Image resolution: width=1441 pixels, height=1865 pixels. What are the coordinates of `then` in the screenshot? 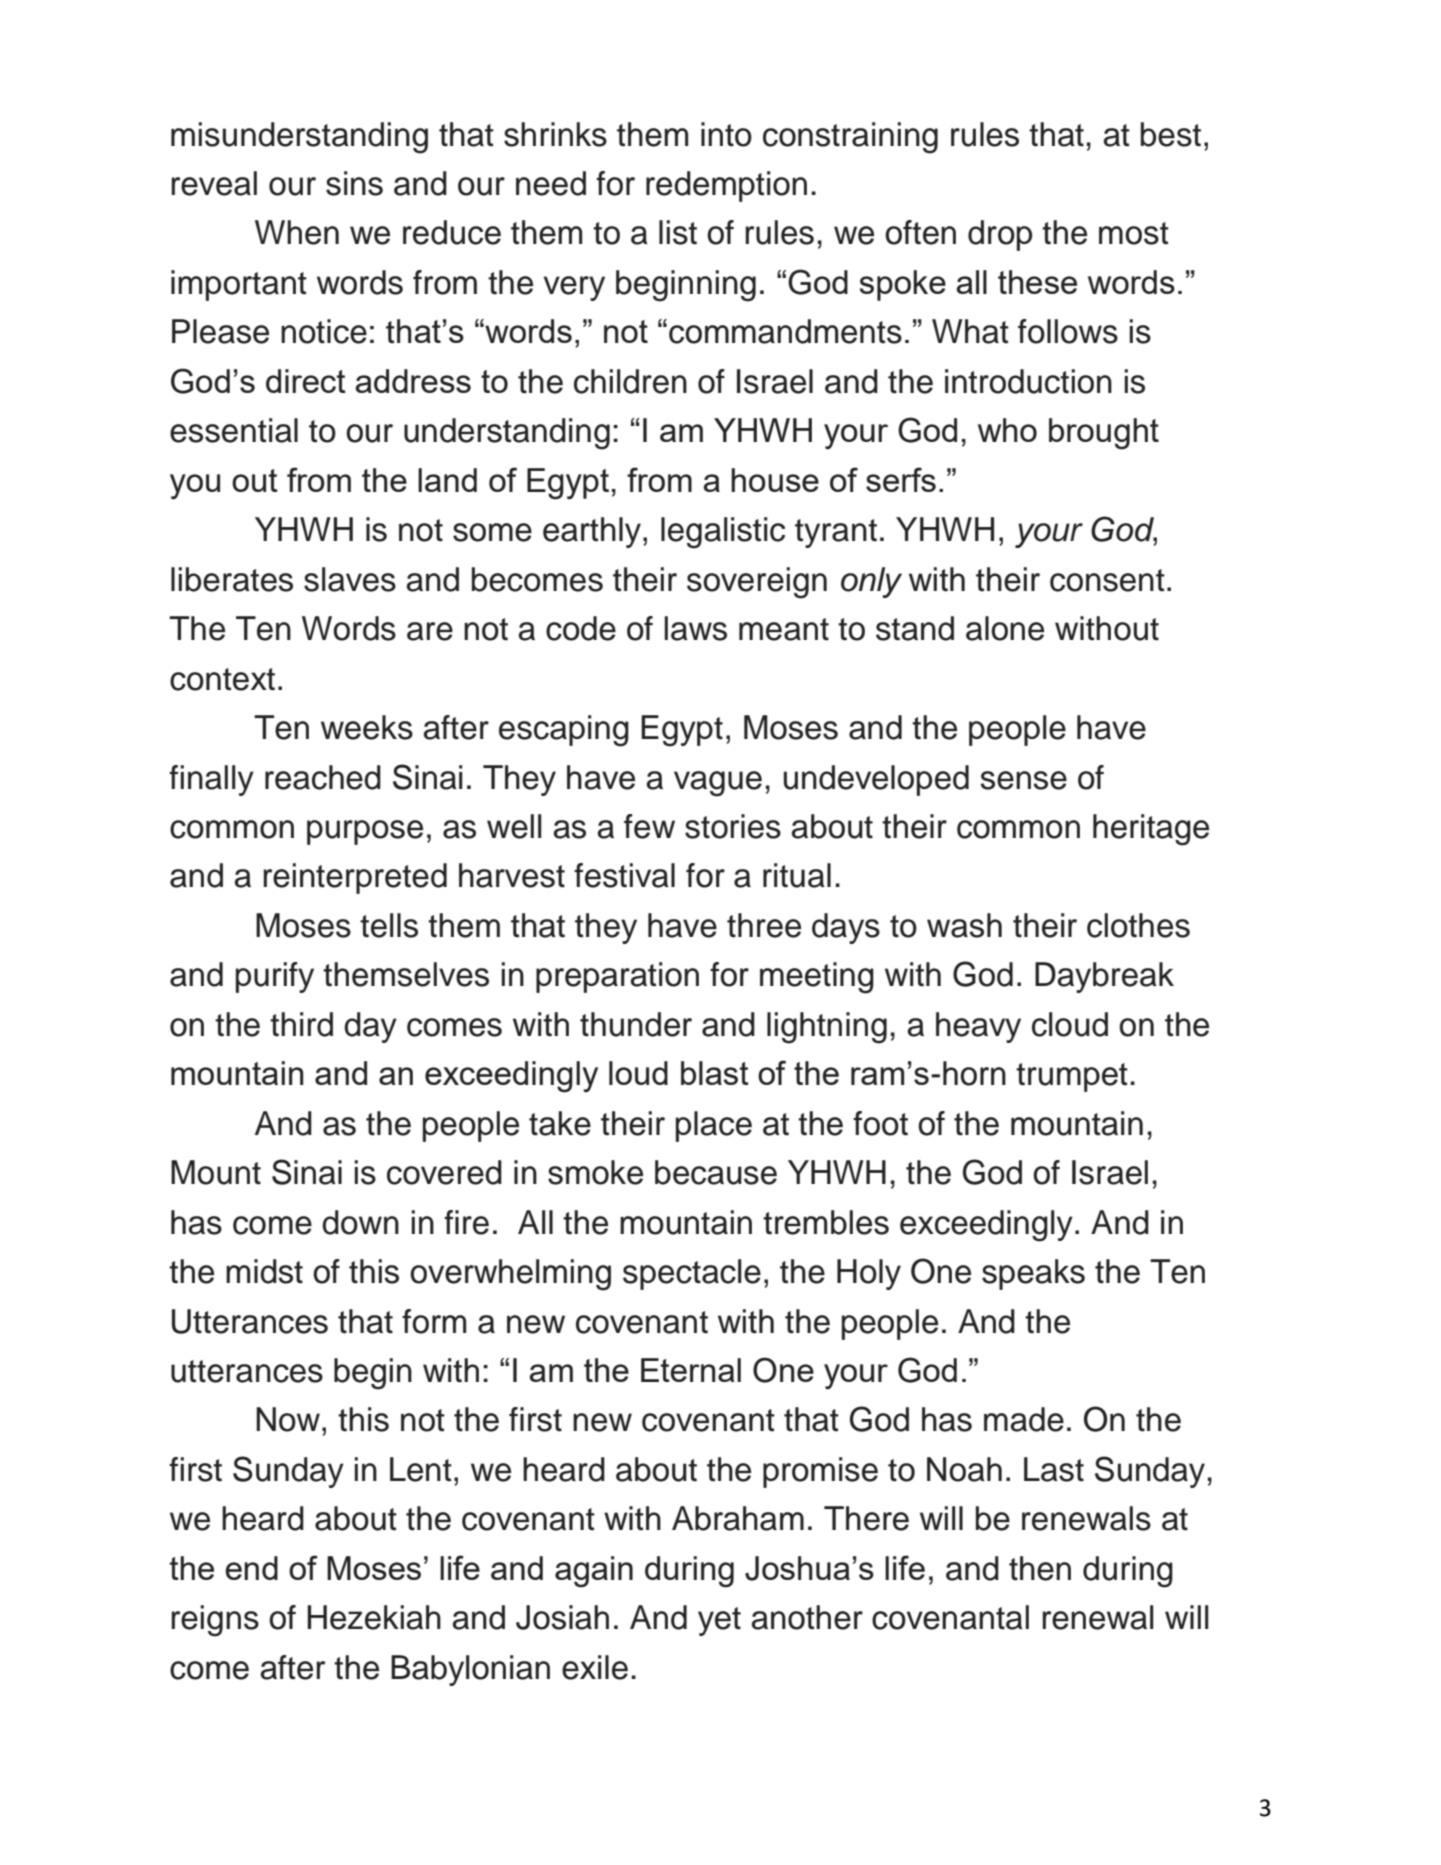 It's located at (1040, 1568).
